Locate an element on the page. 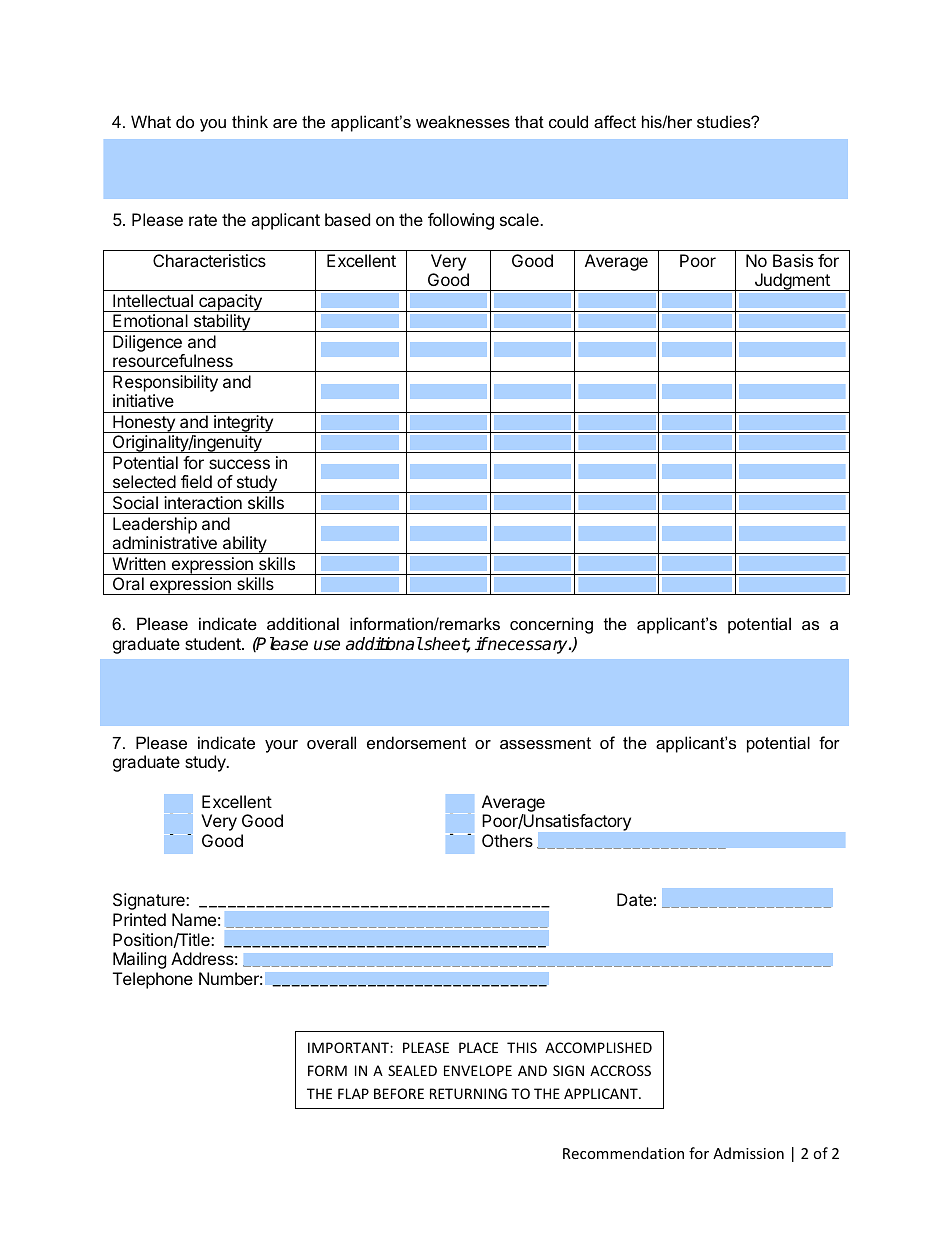  student is located at coordinates (214, 643).
